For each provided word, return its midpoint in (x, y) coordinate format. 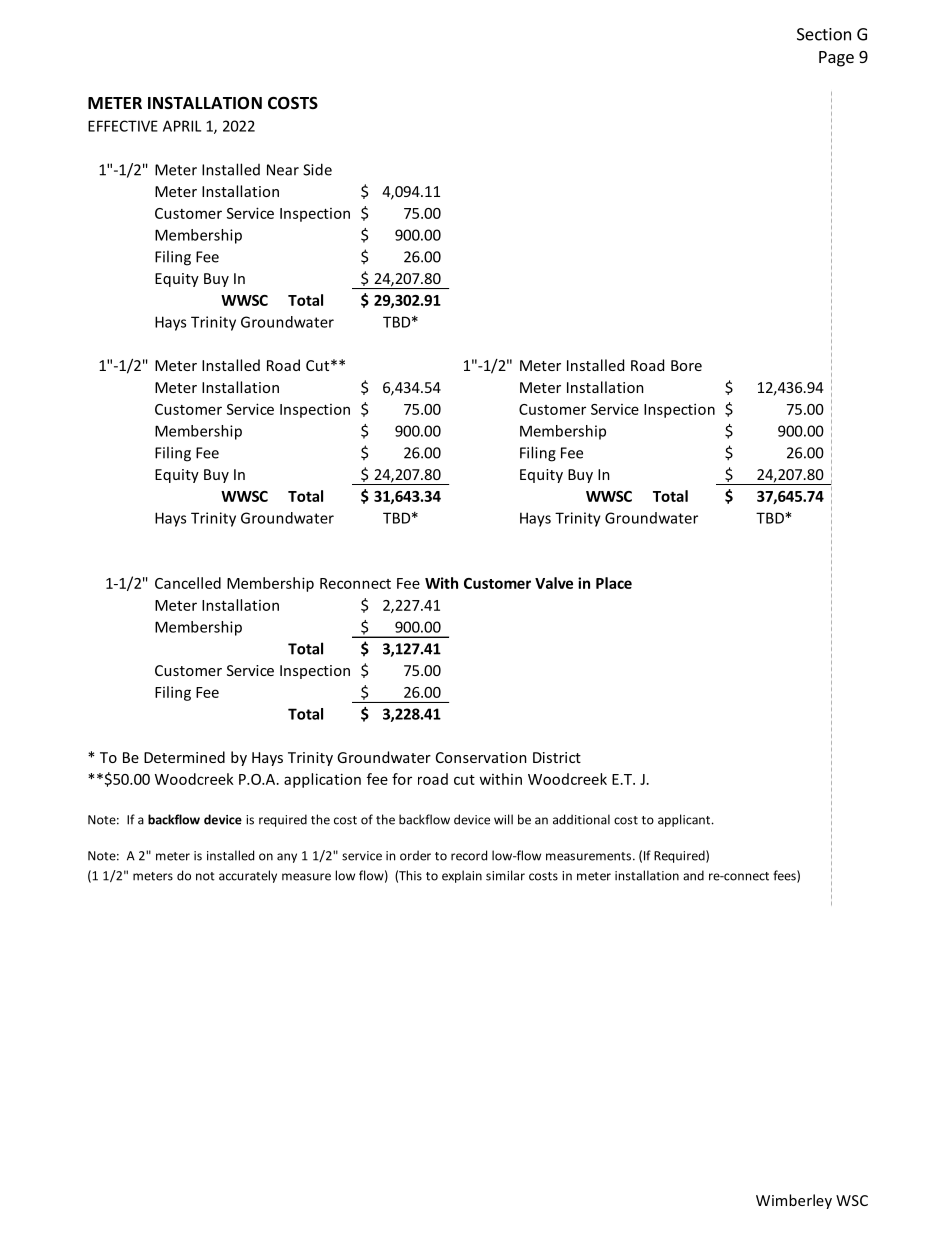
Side (317, 169)
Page (836, 59)
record (469, 855)
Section (824, 34)
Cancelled (188, 583)
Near (283, 170)
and (693, 875)
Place (614, 583)
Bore (686, 365)
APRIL (182, 126)
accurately (248, 876)
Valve (554, 583)
